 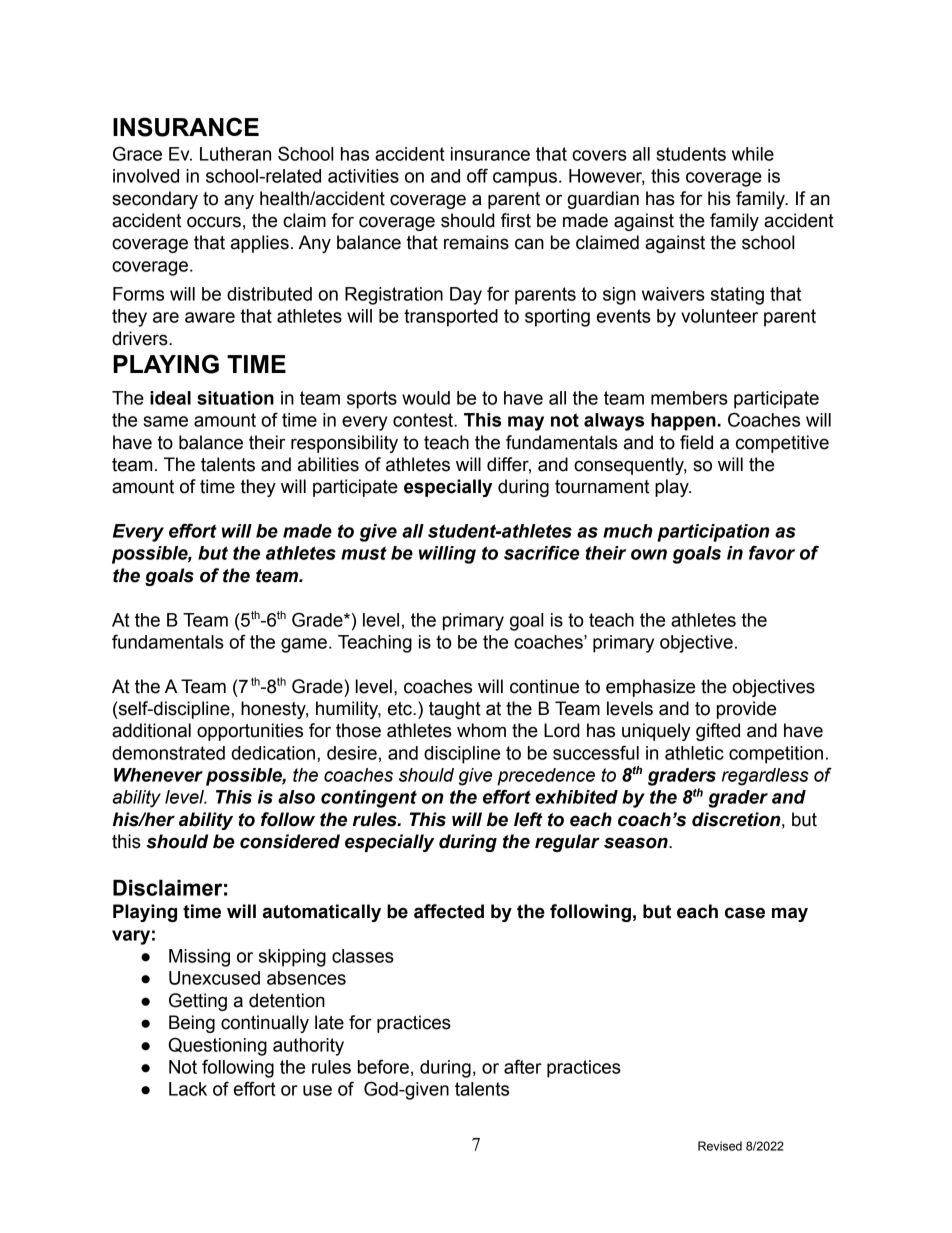 What do you see at coordinates (235, 154) in the screenshot?
I see `Lutheran` at bounding box center [235, 154].
